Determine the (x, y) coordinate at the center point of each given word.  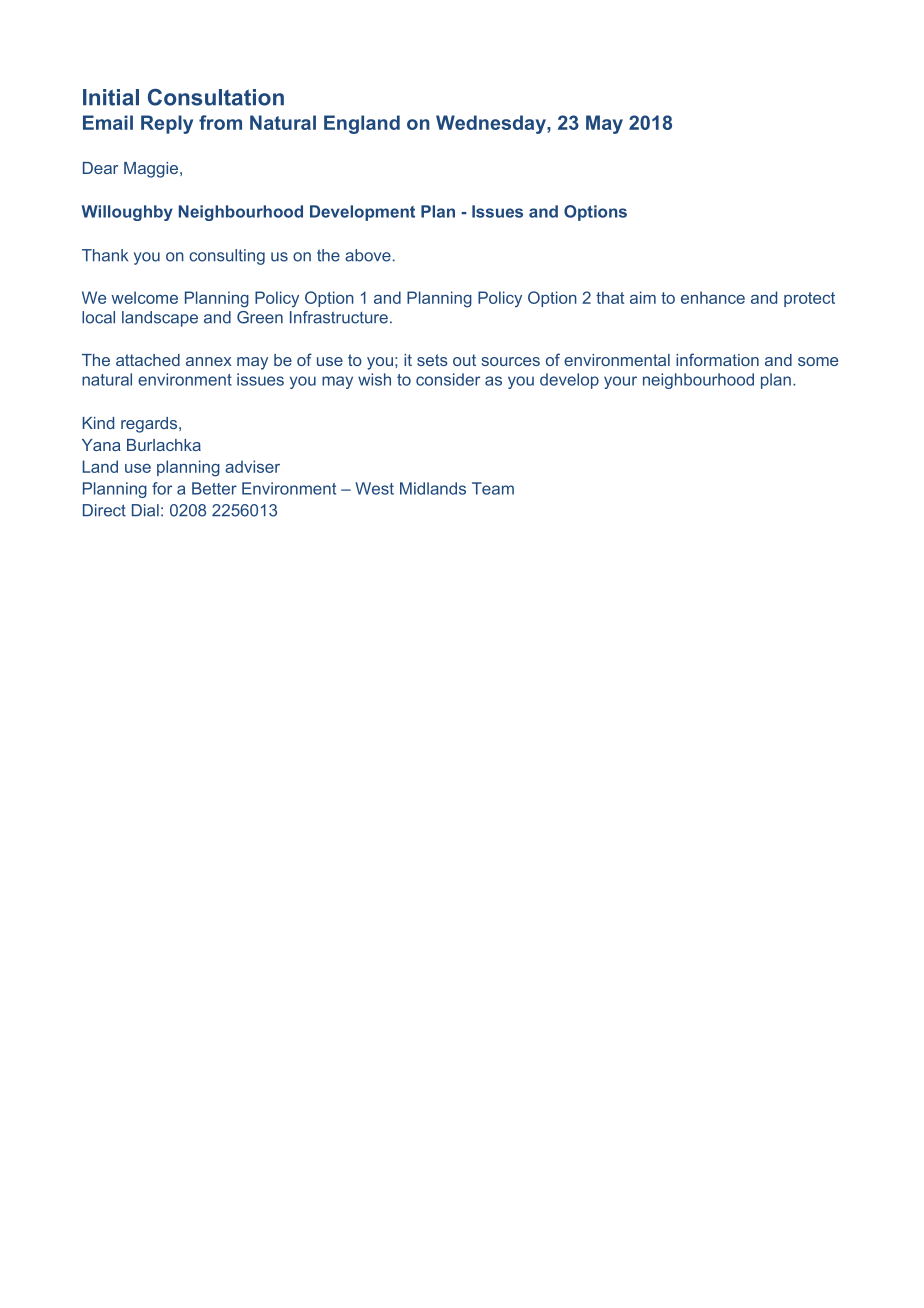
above (368, 255)
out (464, 360)
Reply (167, 124)
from (220, 122)
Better (214, 488)
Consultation (216, 97)
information (717, 359)
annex (209, 361)
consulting (227, 257)
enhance (713, 297)
